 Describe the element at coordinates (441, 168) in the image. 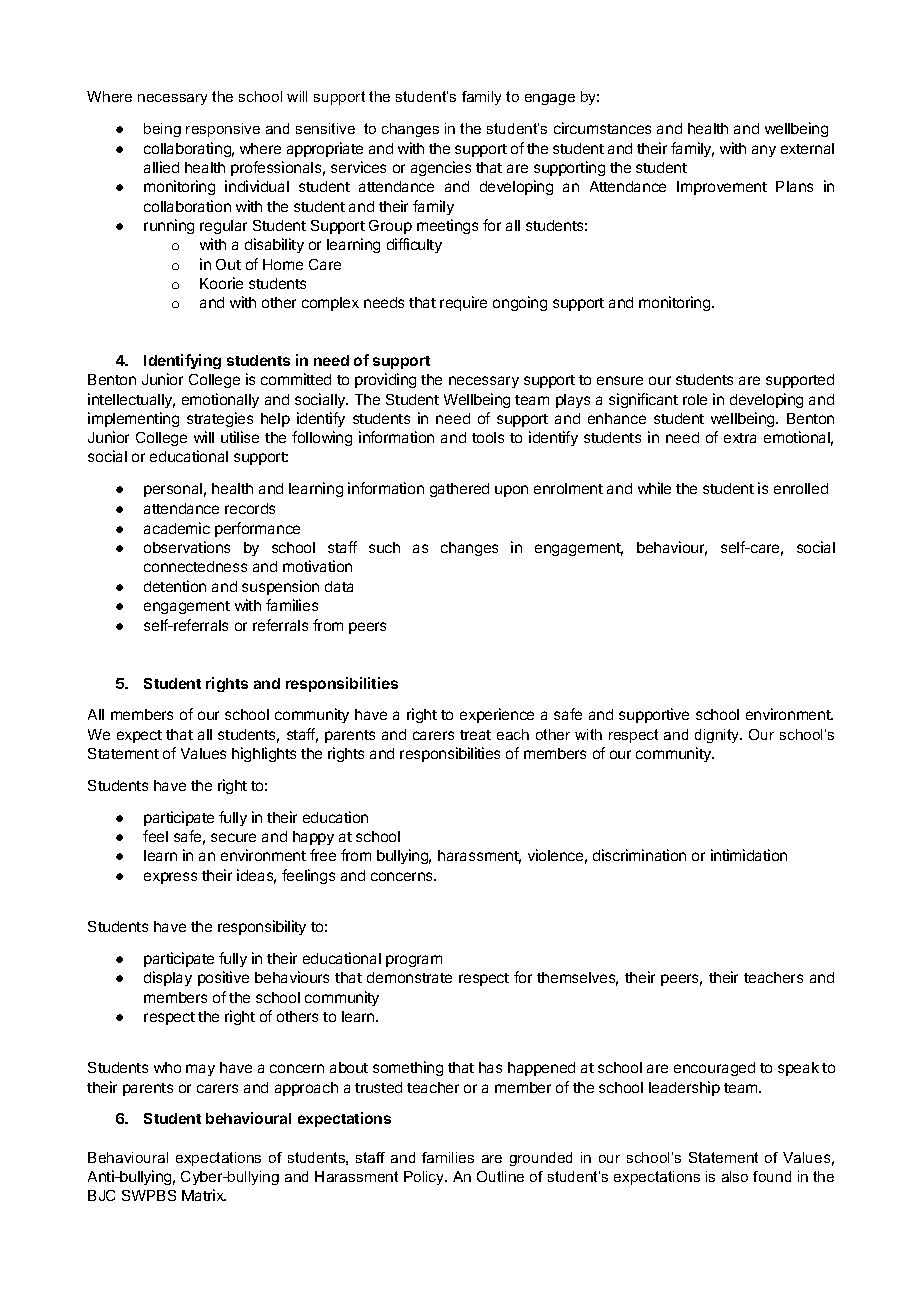

I see `agencies` at that location.
